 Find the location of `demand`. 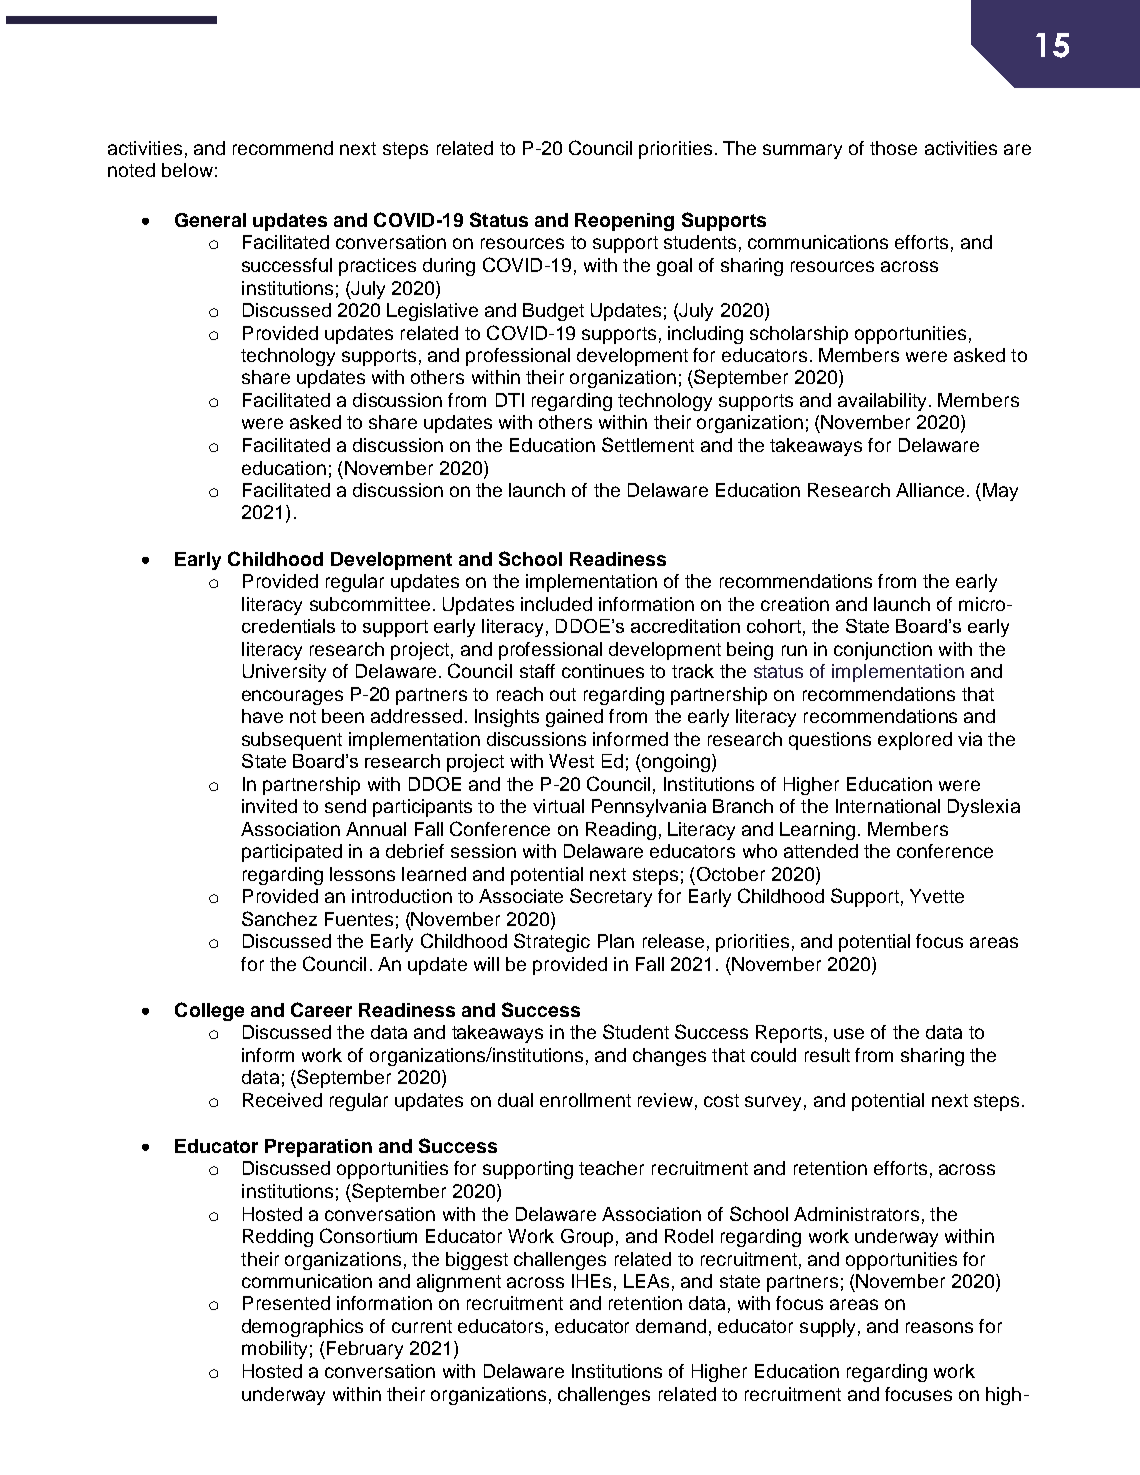

demand is located at coordinates (671, 1326).
